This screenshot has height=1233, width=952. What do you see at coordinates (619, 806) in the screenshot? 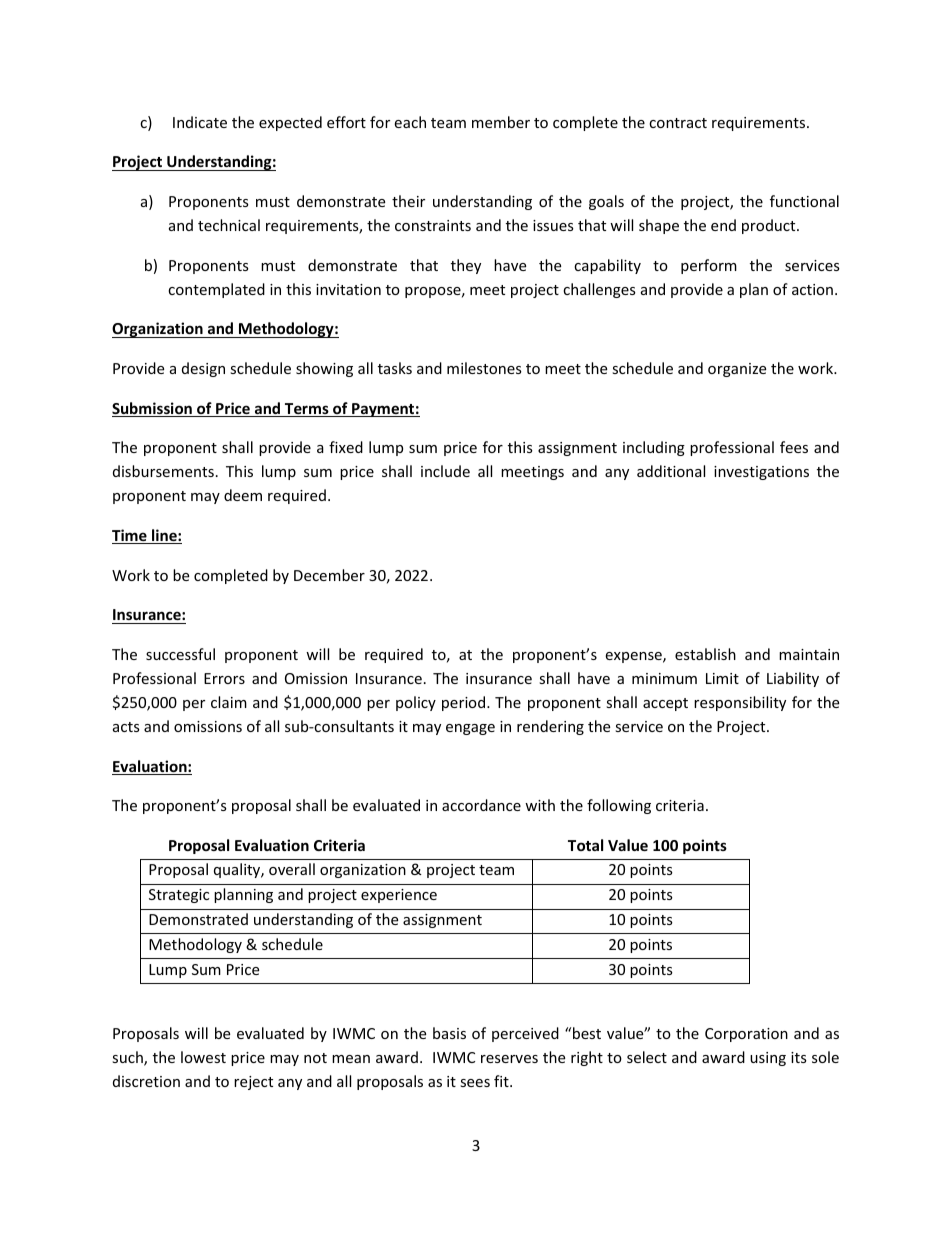
I see `following` at bounding box center [619, 806].
